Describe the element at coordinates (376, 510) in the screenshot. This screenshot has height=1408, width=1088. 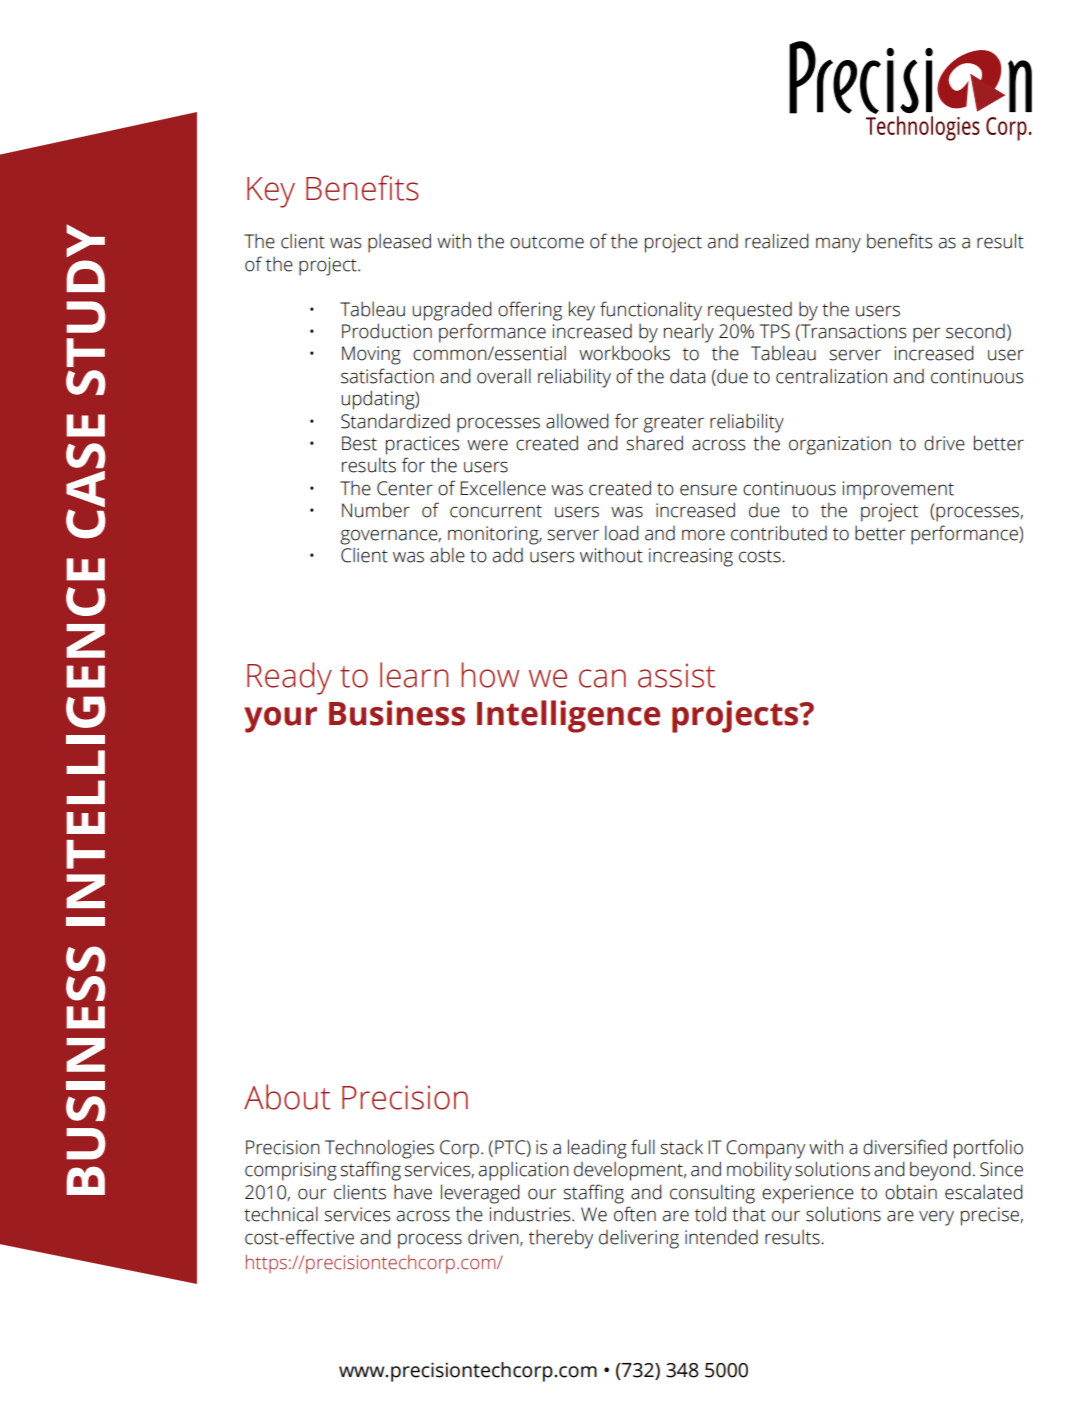
I see `Number` at that location.
